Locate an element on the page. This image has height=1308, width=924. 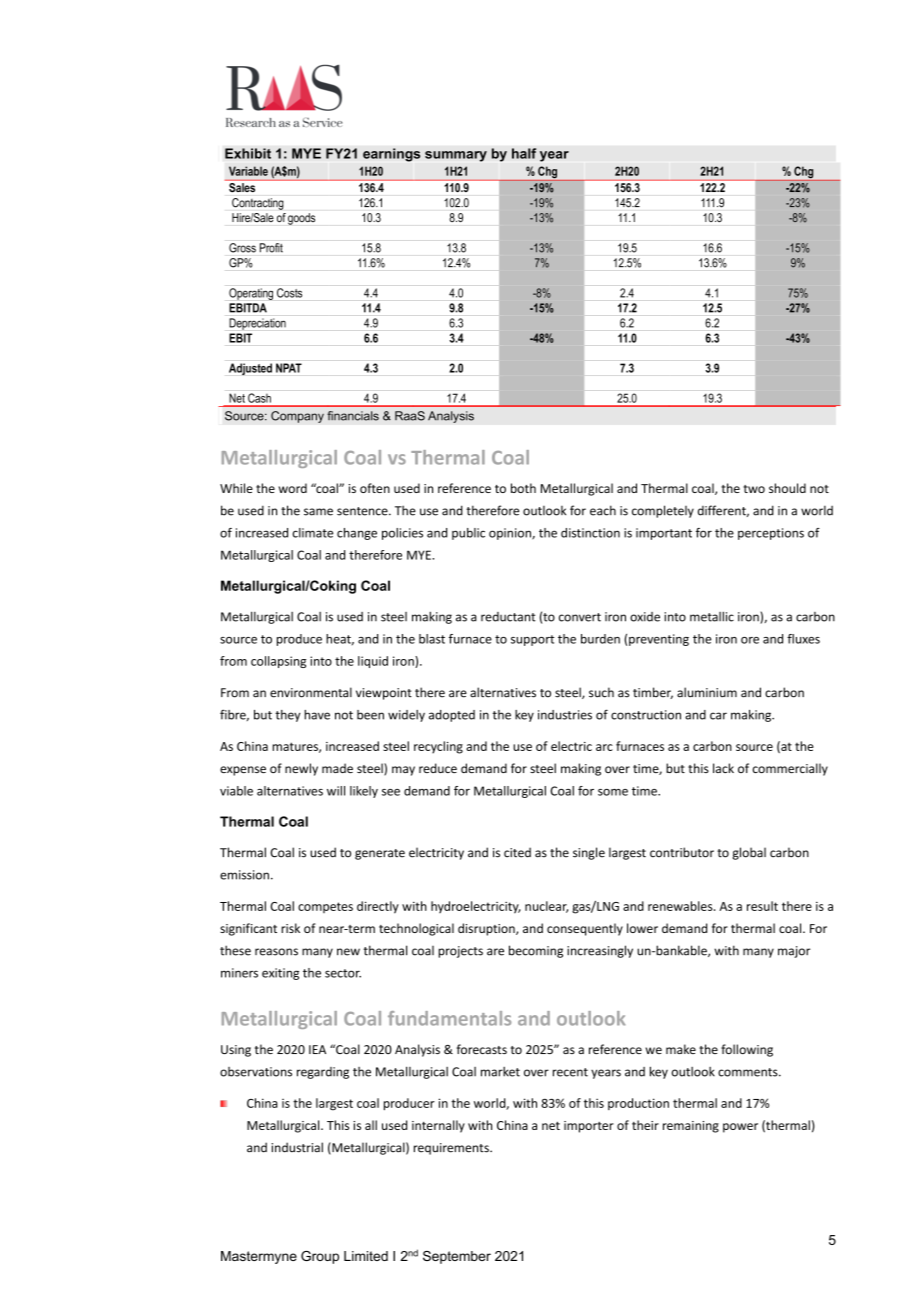
aluminium is located at coordinates (707, 692).
